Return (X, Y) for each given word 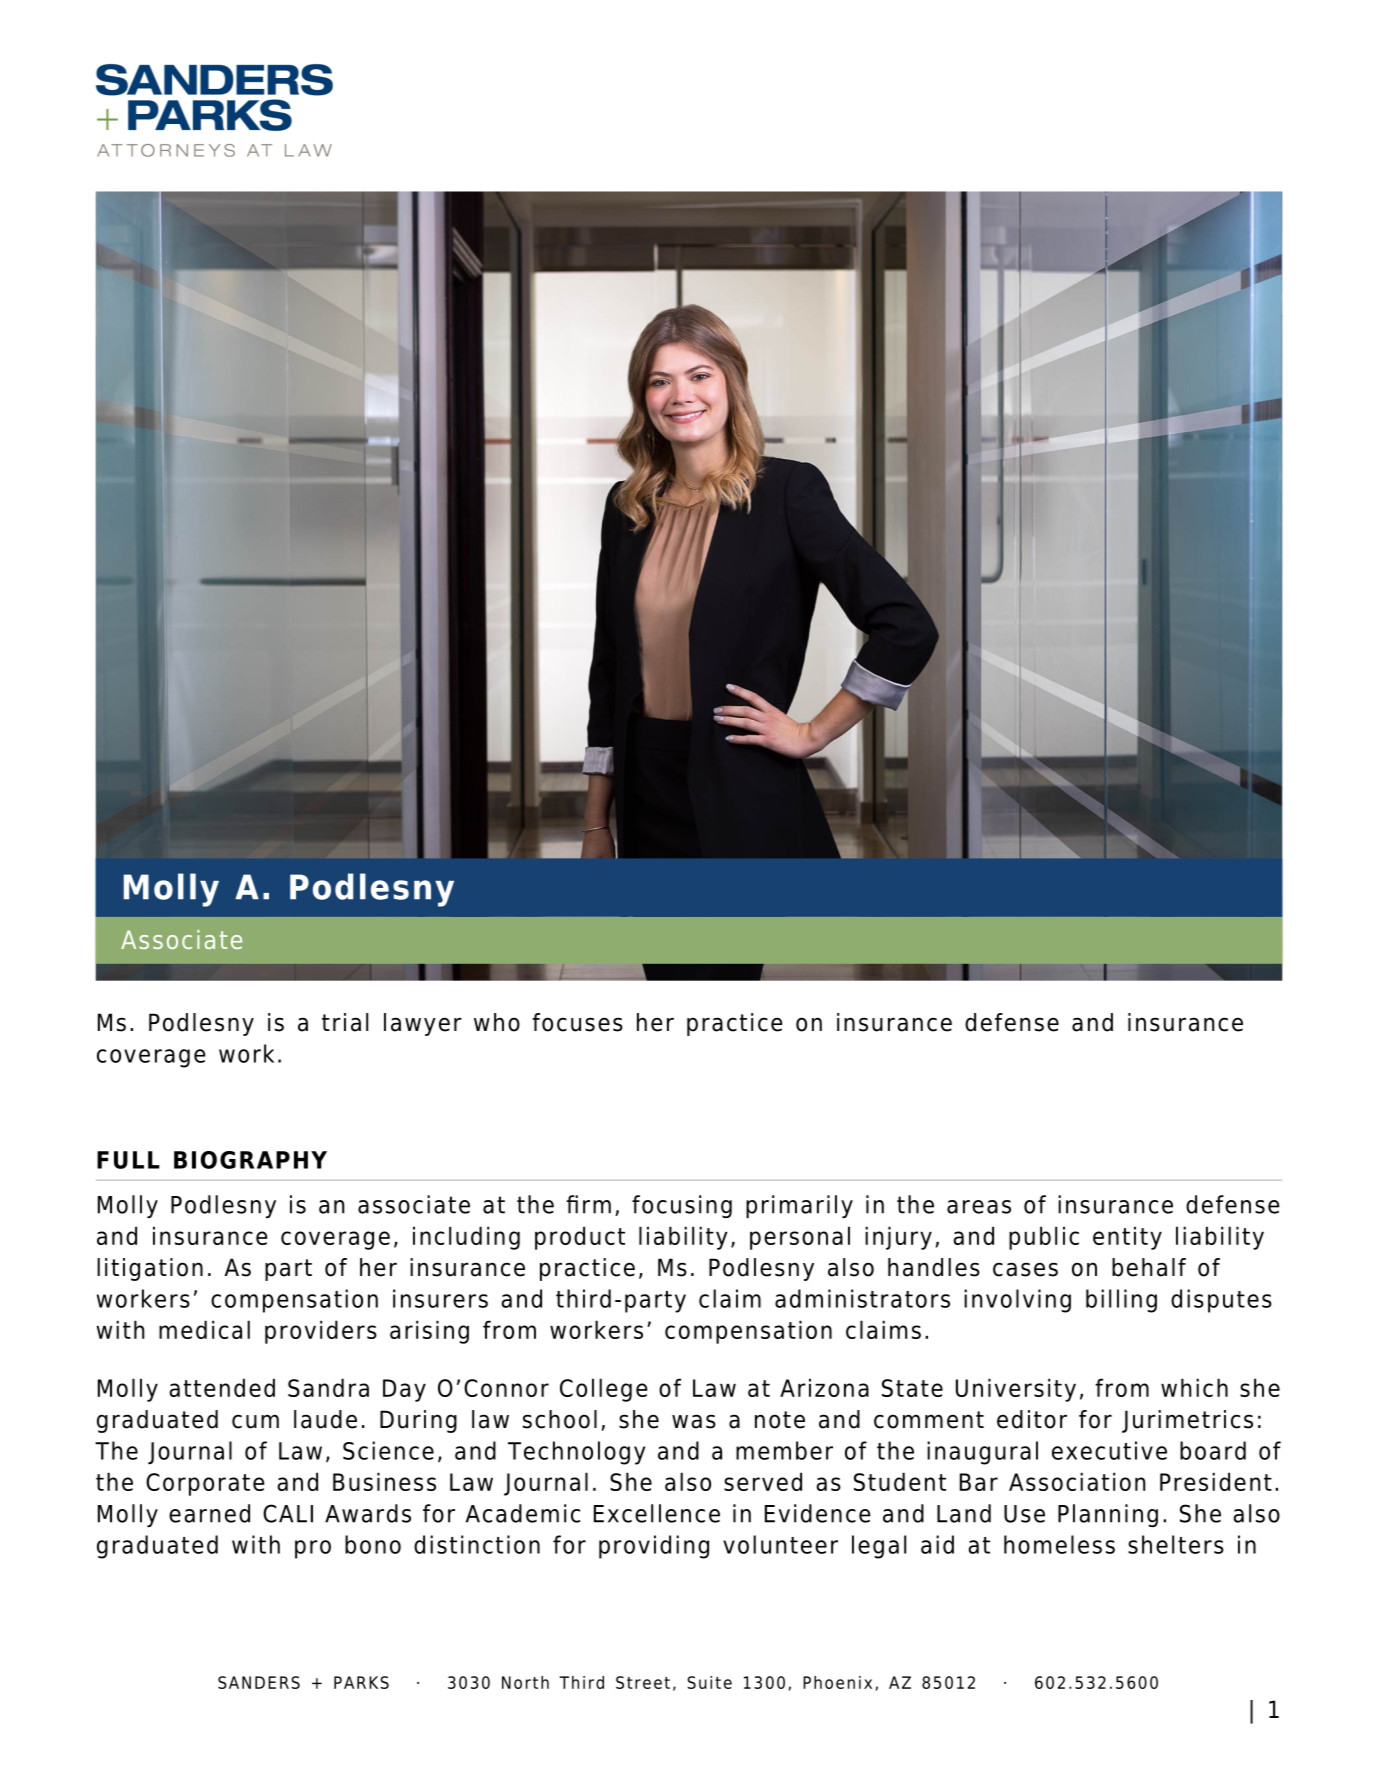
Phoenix (837, 1682)
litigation (150, 1269)
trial (345, 1022)
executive (1109, 1450)
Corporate (205, 1484)
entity (1127, 1238)
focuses (577, 1022)
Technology (576, 1453)
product (580, 1238)
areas (979, 1207)
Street (643, 1682)
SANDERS (259, 1682)
